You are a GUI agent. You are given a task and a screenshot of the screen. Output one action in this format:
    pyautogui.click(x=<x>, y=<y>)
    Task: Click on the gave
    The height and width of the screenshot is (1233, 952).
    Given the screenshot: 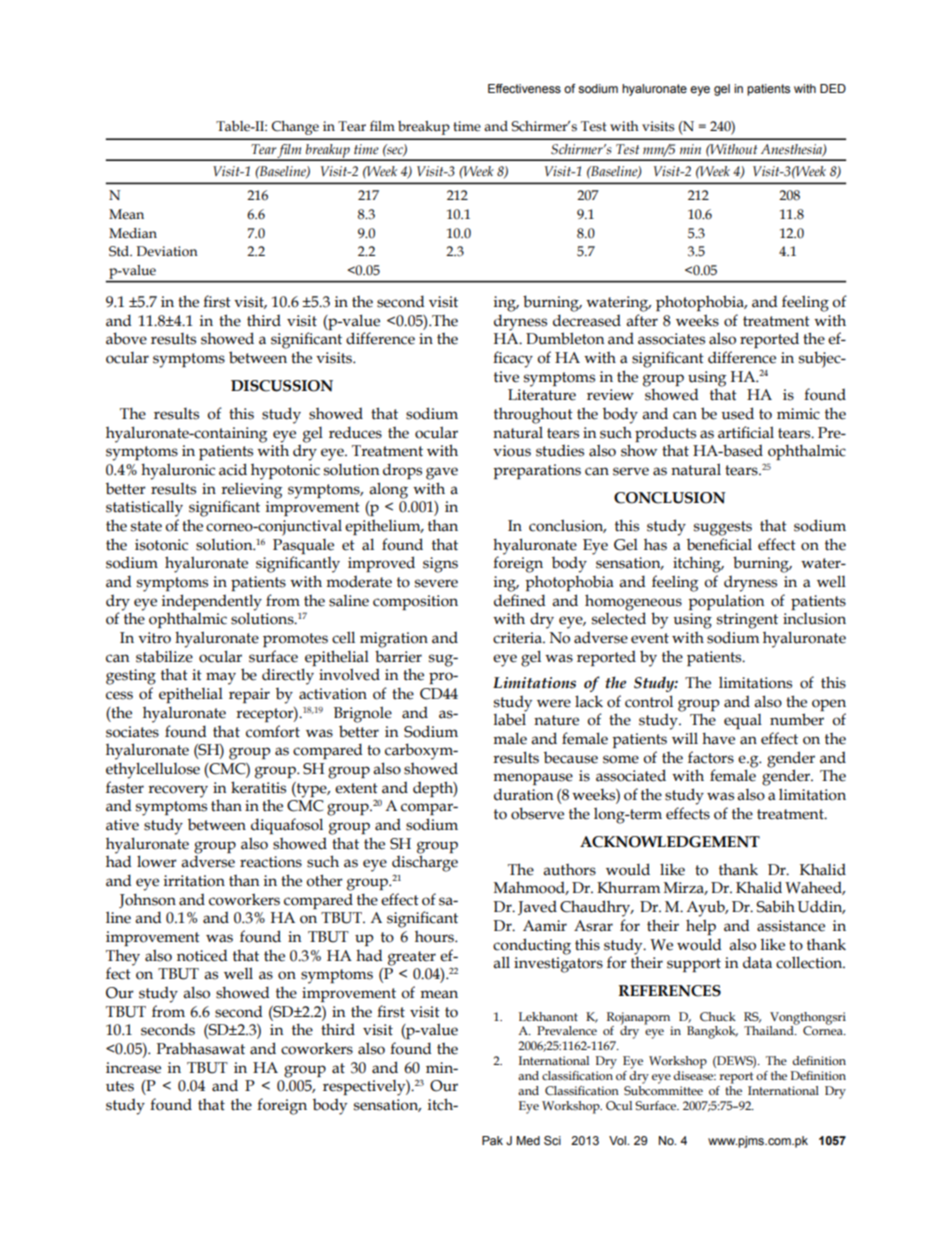 What is the action you would take?
    pyautogui.click(x=442, y=473)
